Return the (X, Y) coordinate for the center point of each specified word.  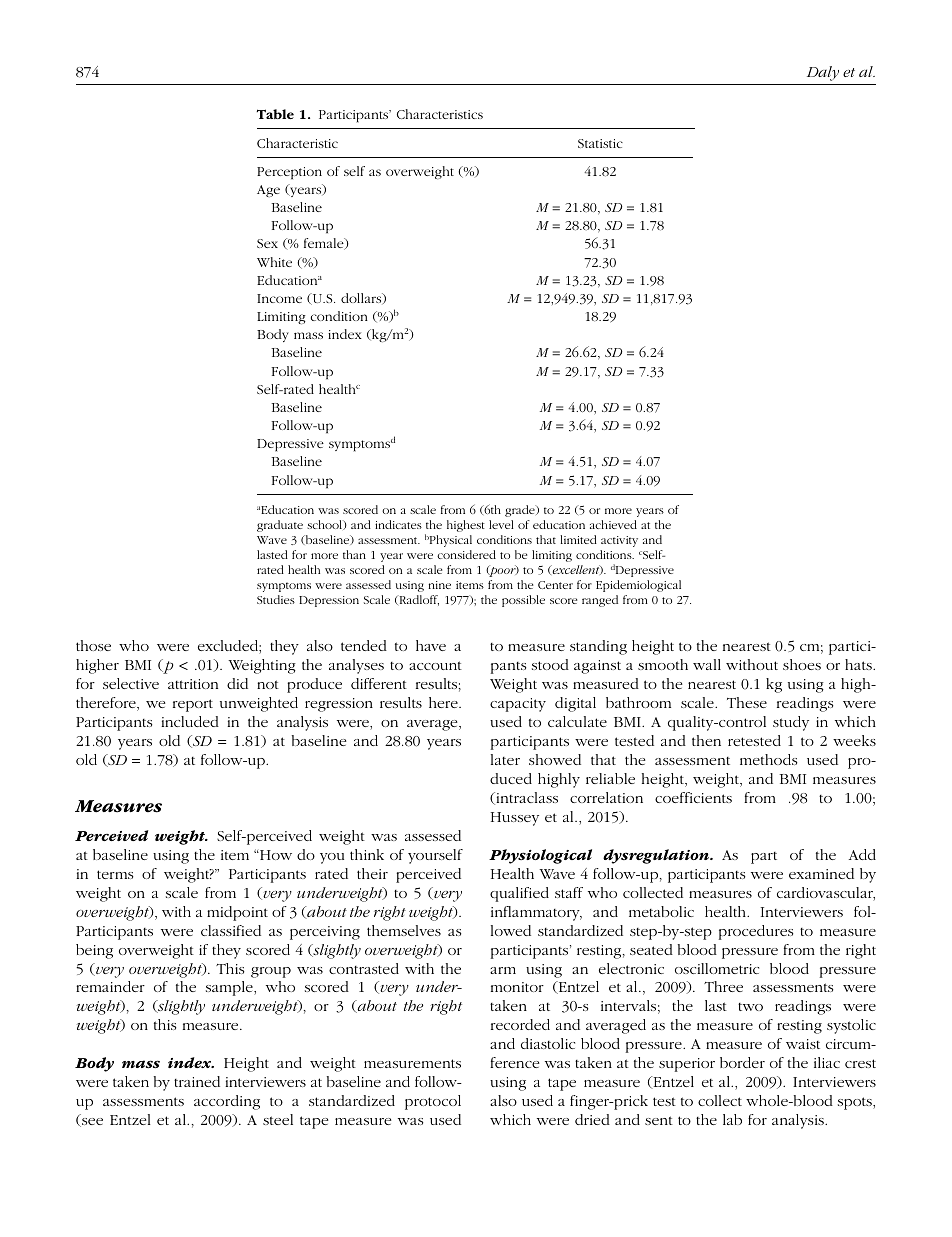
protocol (433, 1102)
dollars (362, 299)
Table (275, 114)
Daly (823, 73)
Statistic (600, 143)
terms (115, 874)
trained (197, 1081)
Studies (276, 599)
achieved (613, 524)
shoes (802, 664)
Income (279, 298)
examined (821, 873)
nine (440, 585)
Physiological (540, 856)
